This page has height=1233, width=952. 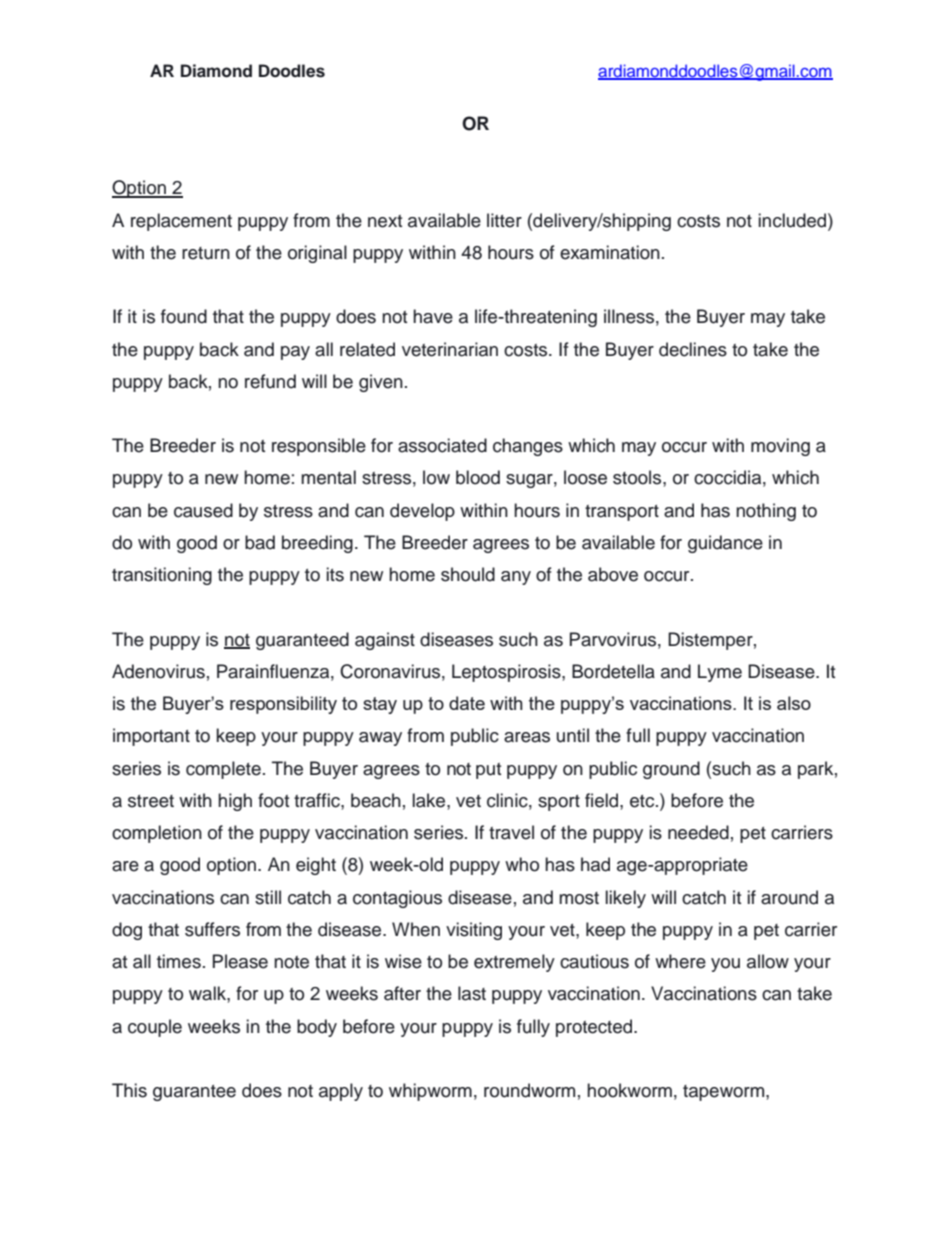 I want to click on couple, so click(x=155, y=1028).
